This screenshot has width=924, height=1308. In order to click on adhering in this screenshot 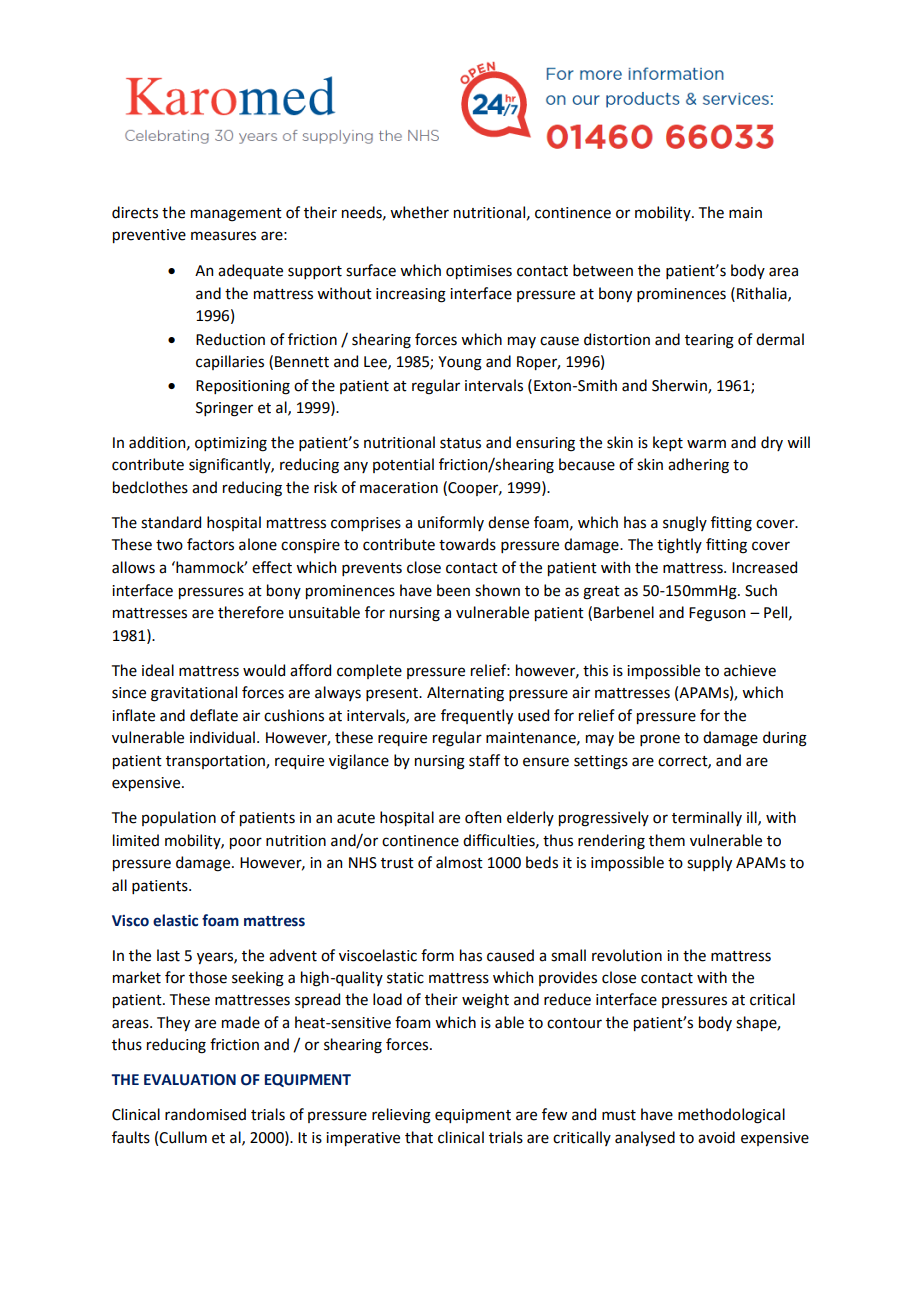, I will do `click(698, 466)`.
